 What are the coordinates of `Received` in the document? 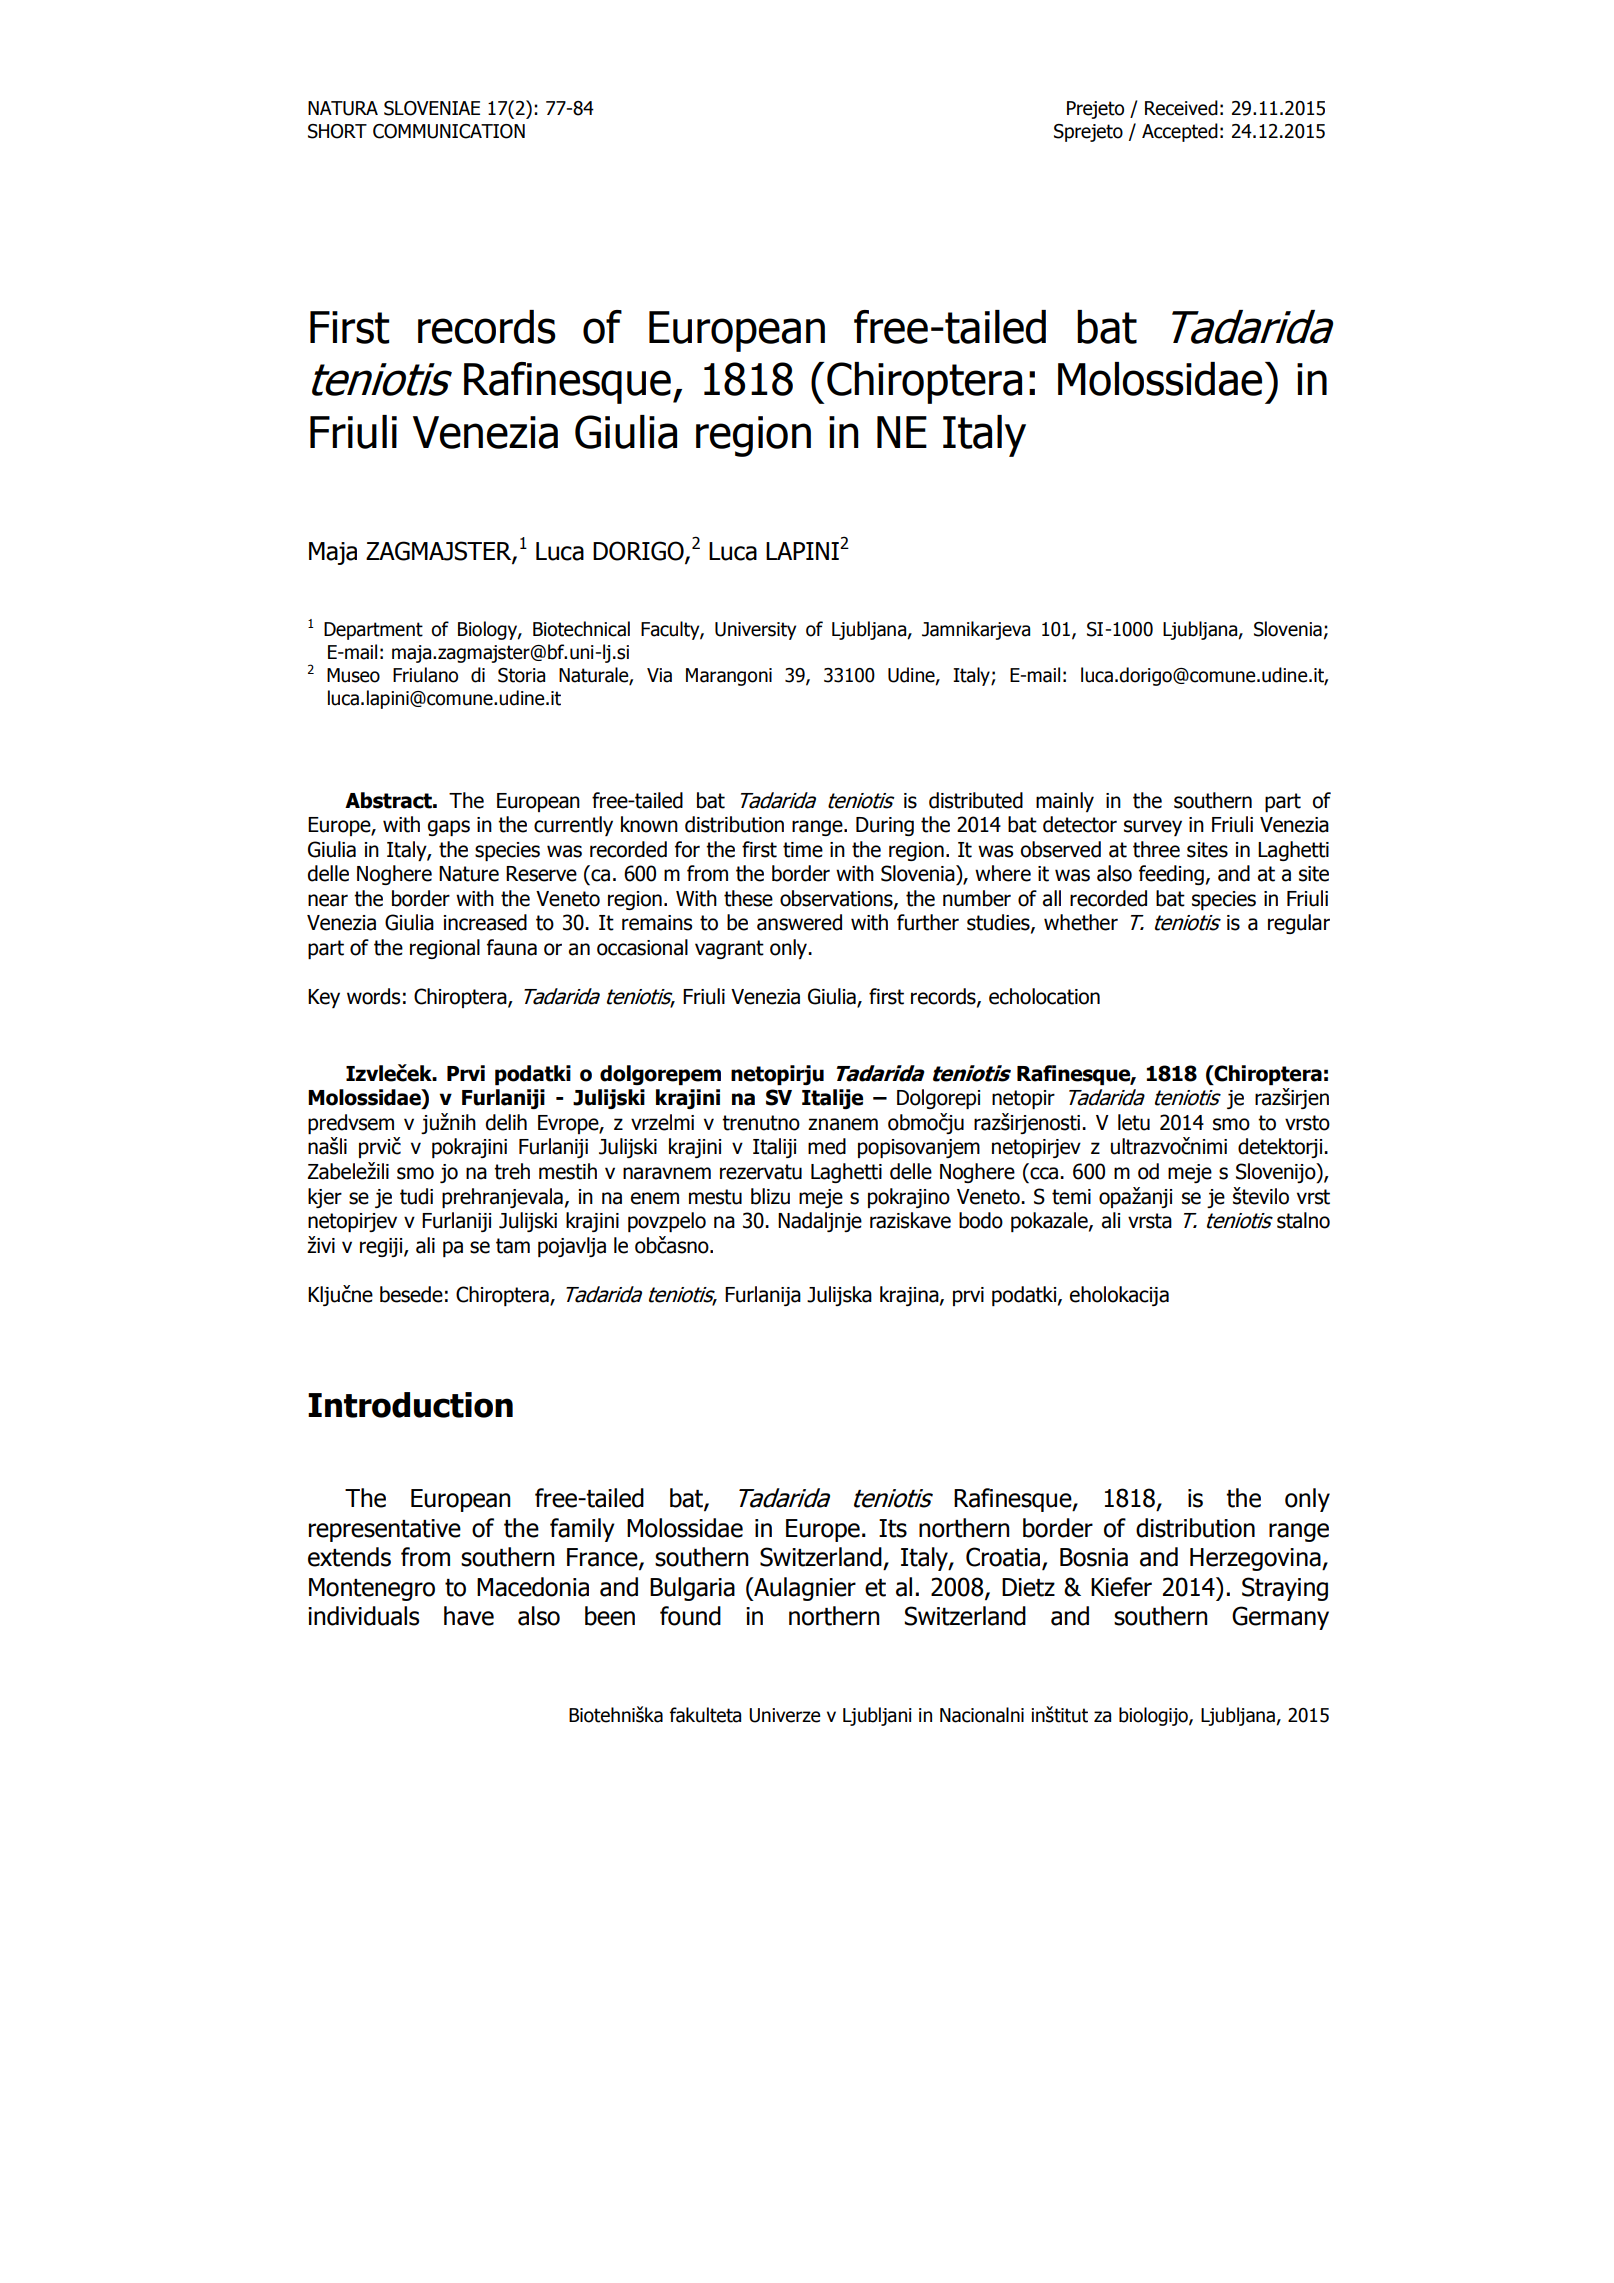 It's located at (1181, 108).
